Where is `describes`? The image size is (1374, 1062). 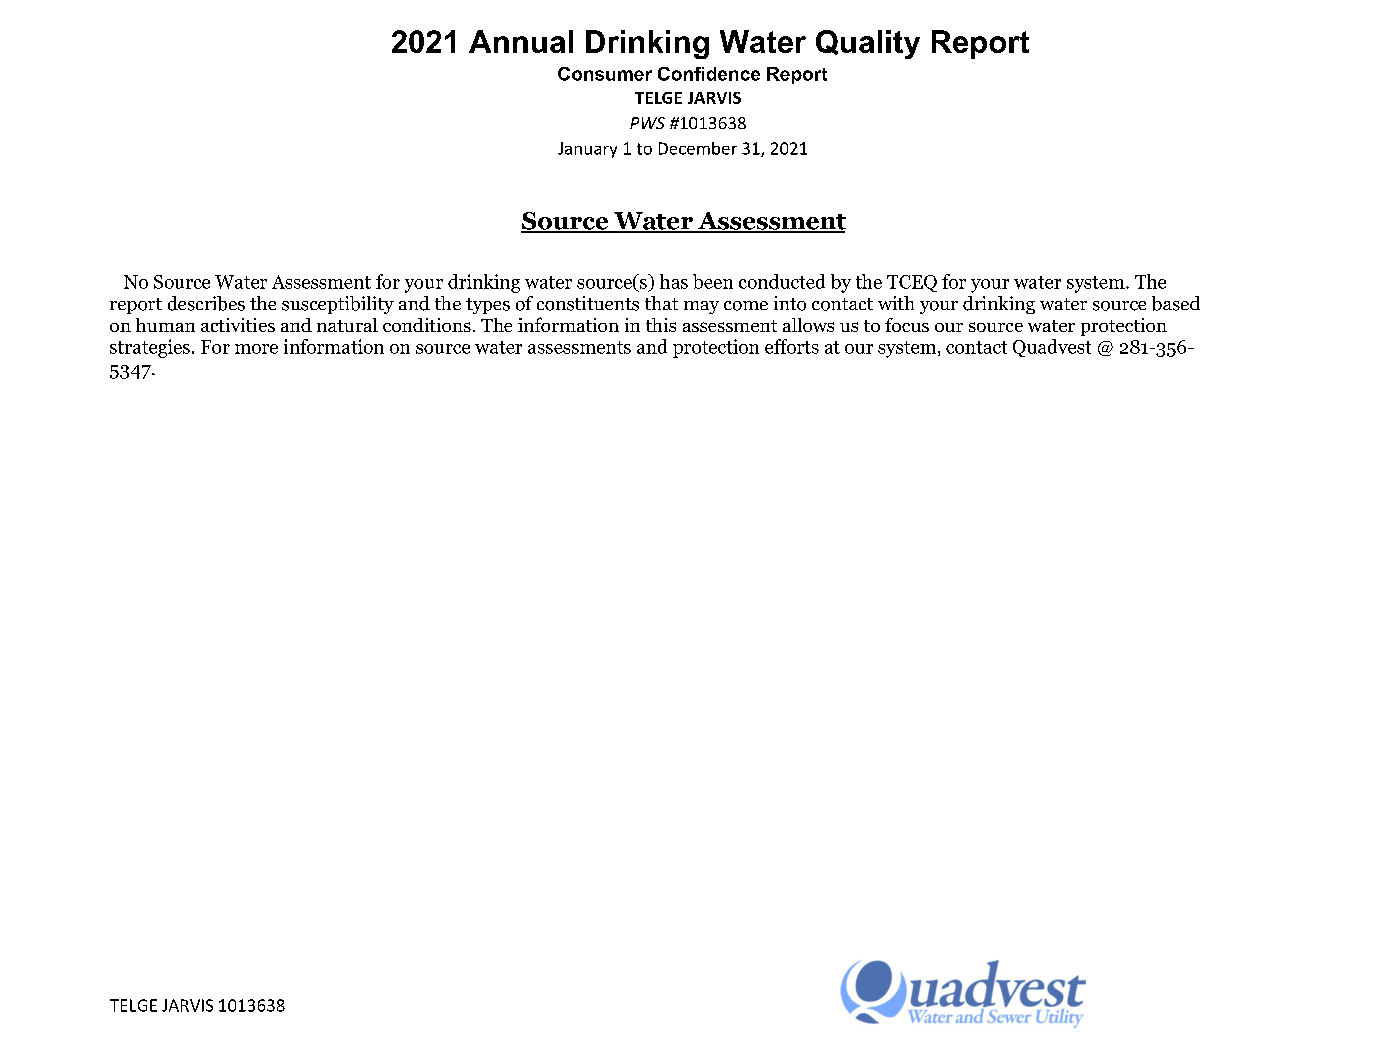
describes is located at coordinates (206, 303).
